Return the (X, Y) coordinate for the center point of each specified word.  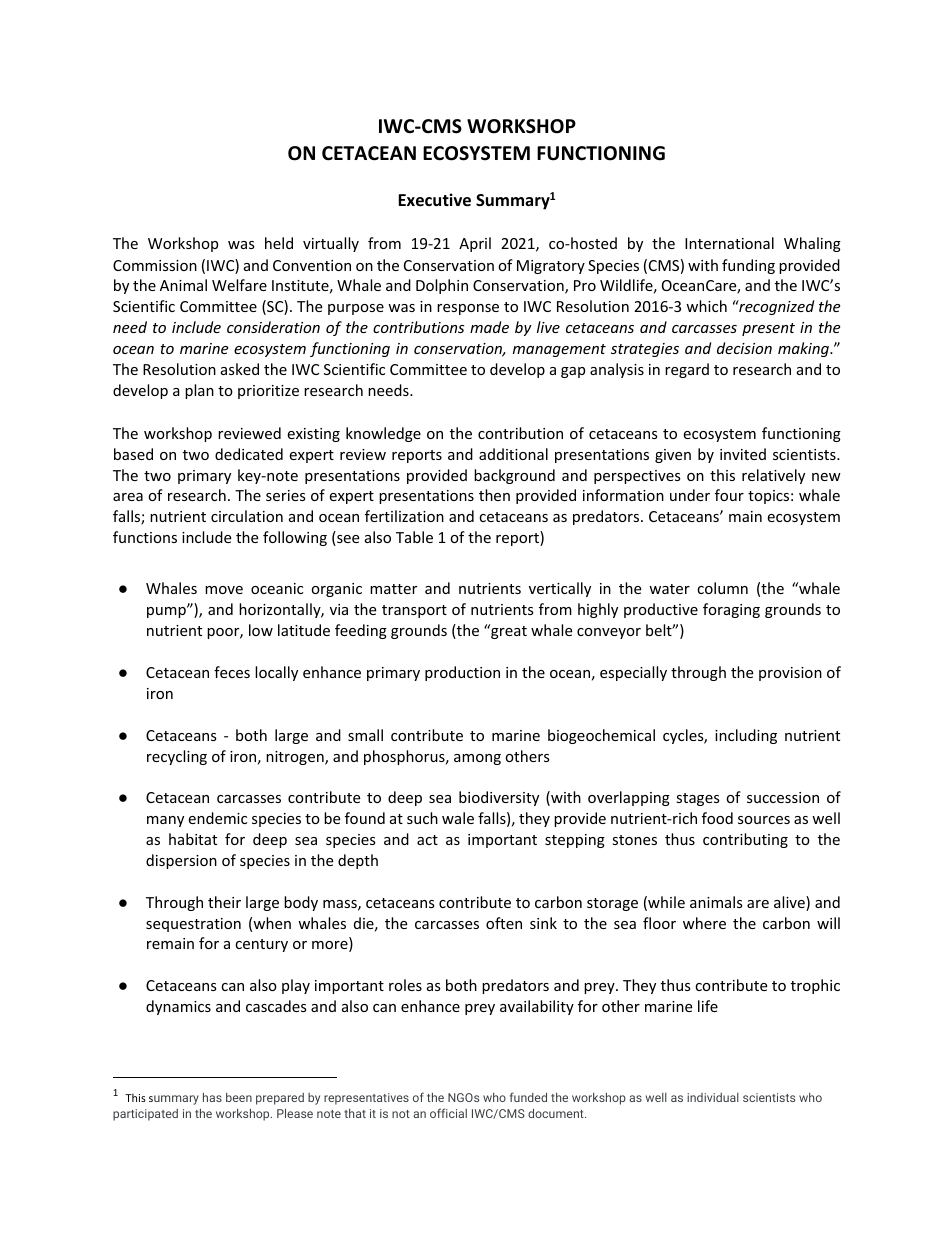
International (729, 243)
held (279, 243)
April (475, 244)
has (212, 1097)
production (462, 673)
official (448, 1113)
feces (232, 672)
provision (790, 674)
